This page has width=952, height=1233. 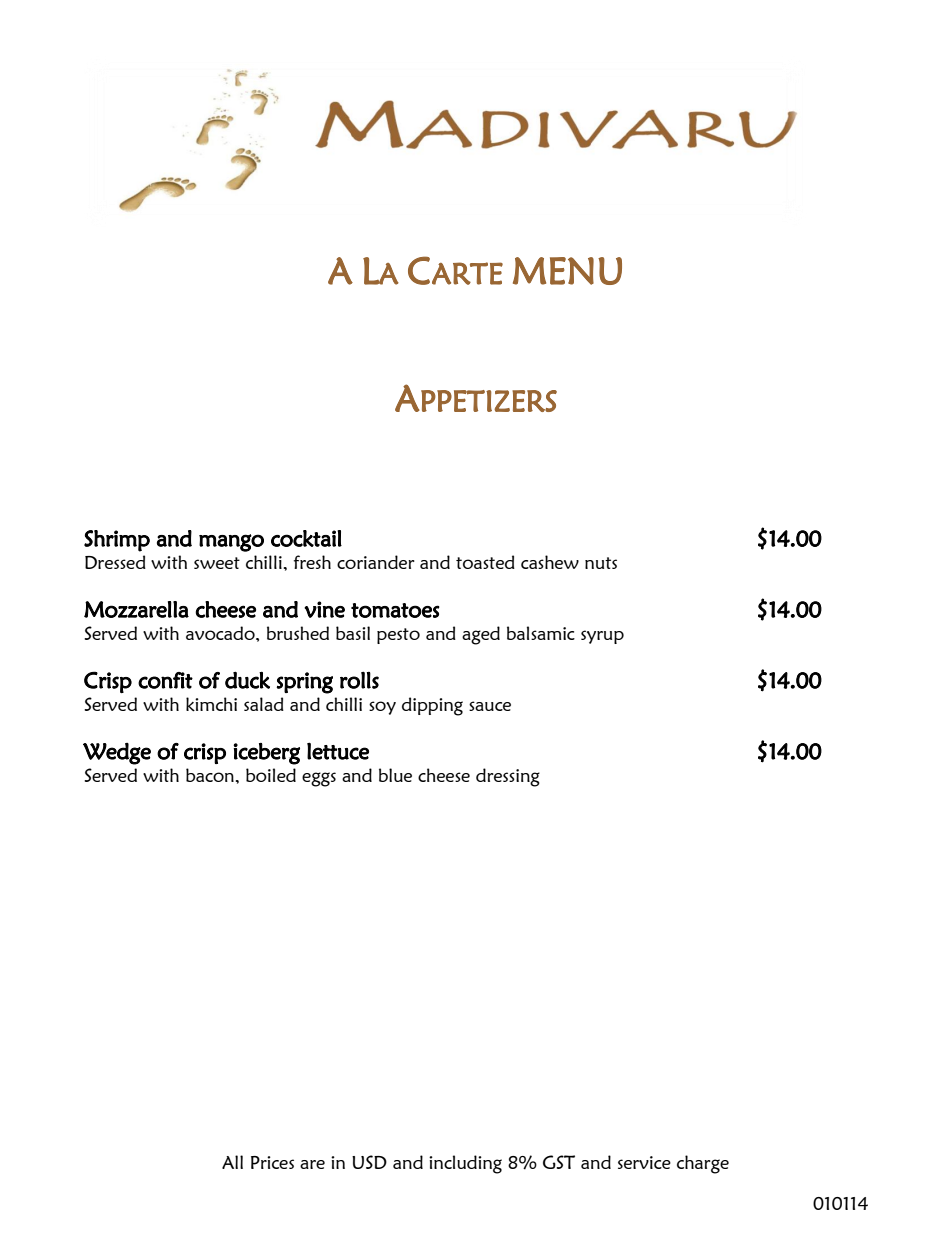 I want to click on All, so click(x=232, y=1162).
